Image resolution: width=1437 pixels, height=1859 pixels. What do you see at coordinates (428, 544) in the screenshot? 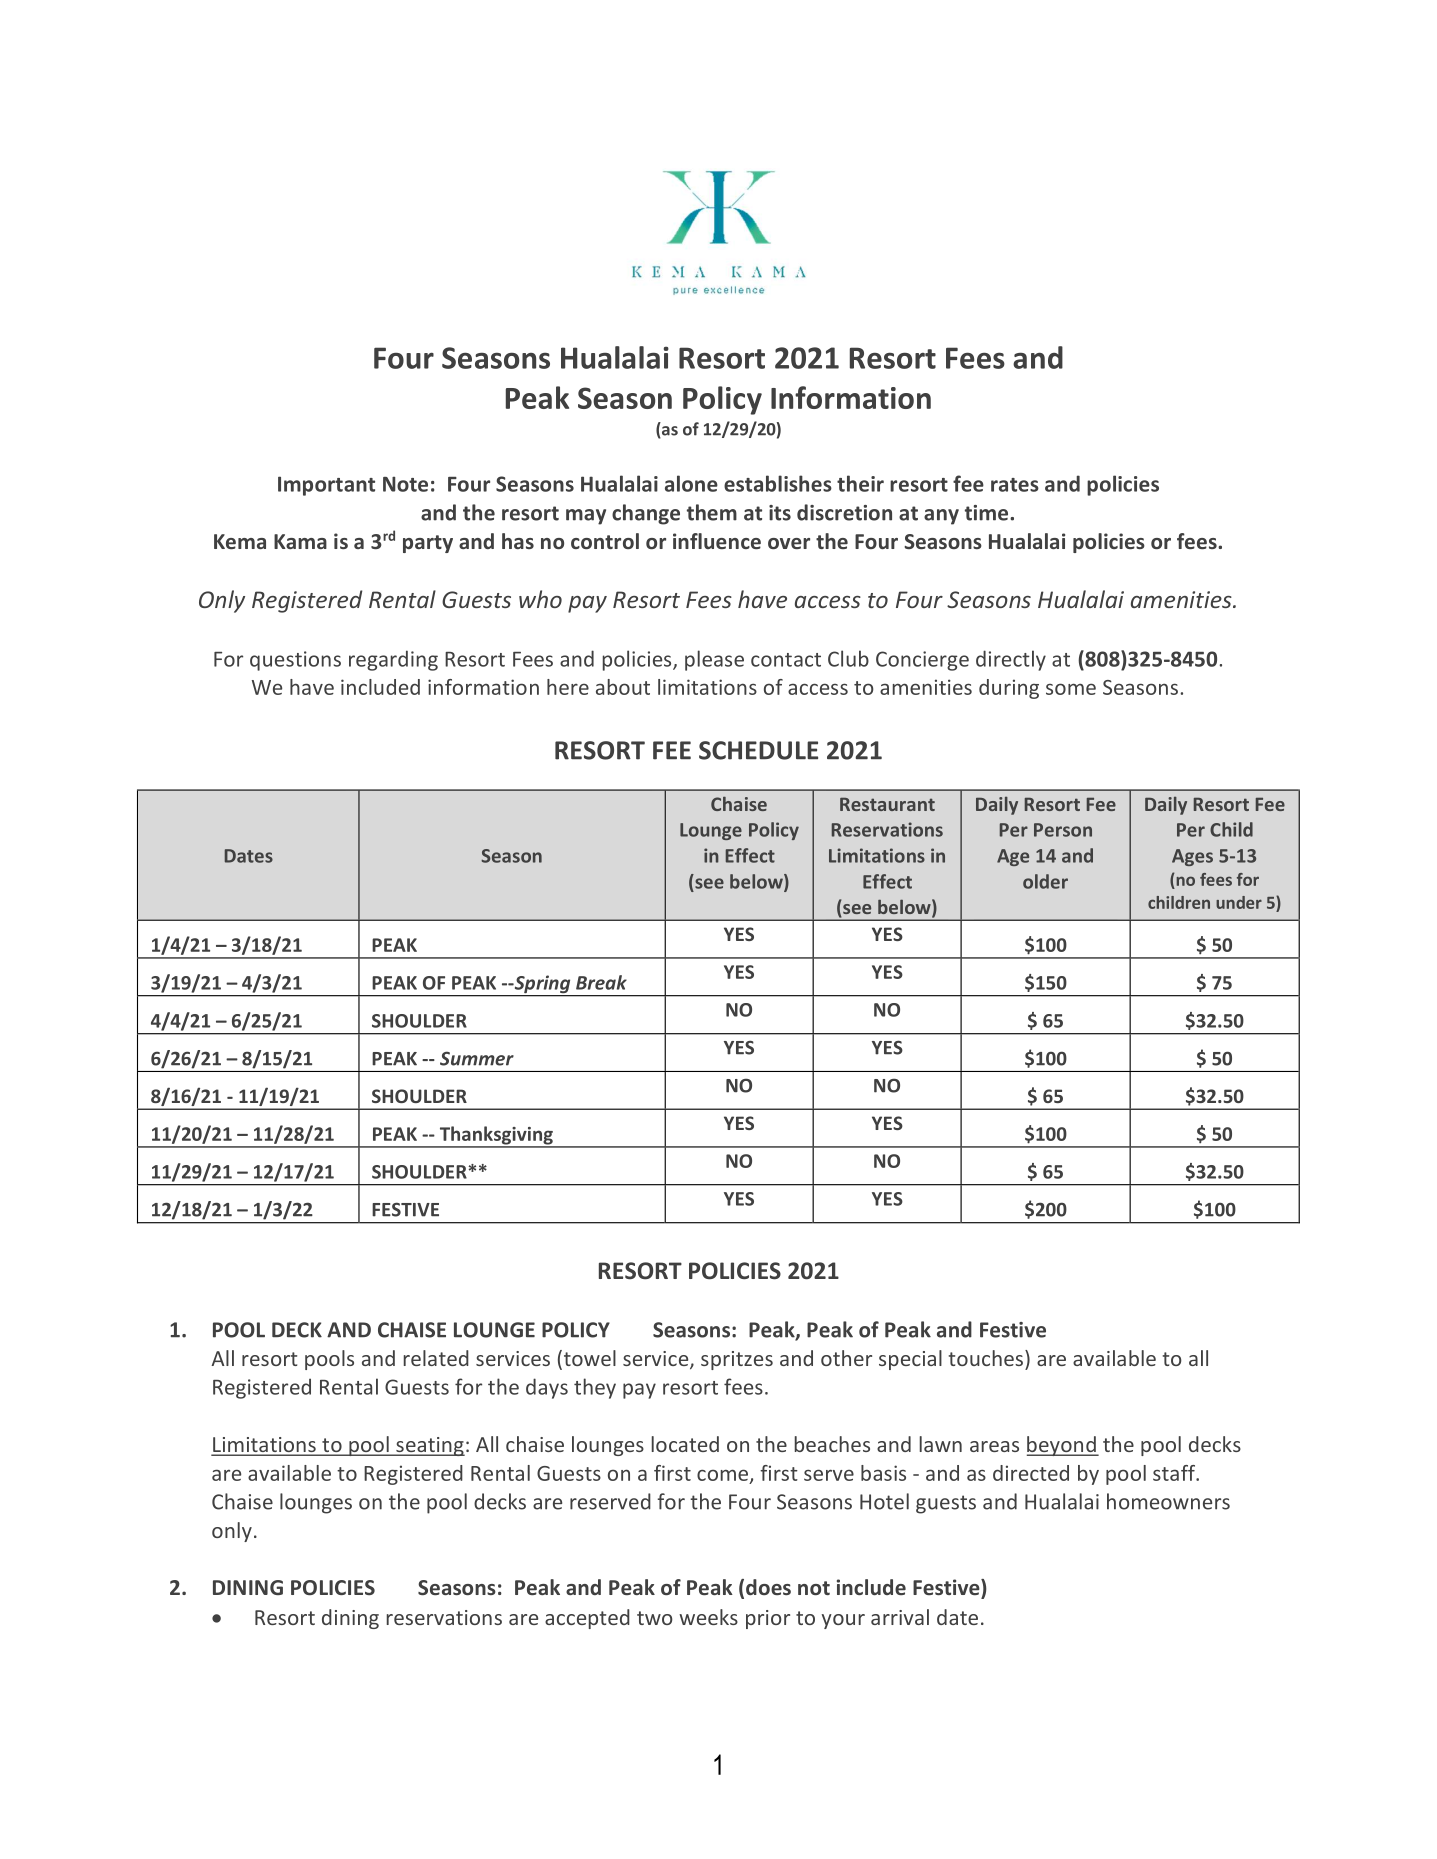
I see `party` at bounding box center [428, 544].
